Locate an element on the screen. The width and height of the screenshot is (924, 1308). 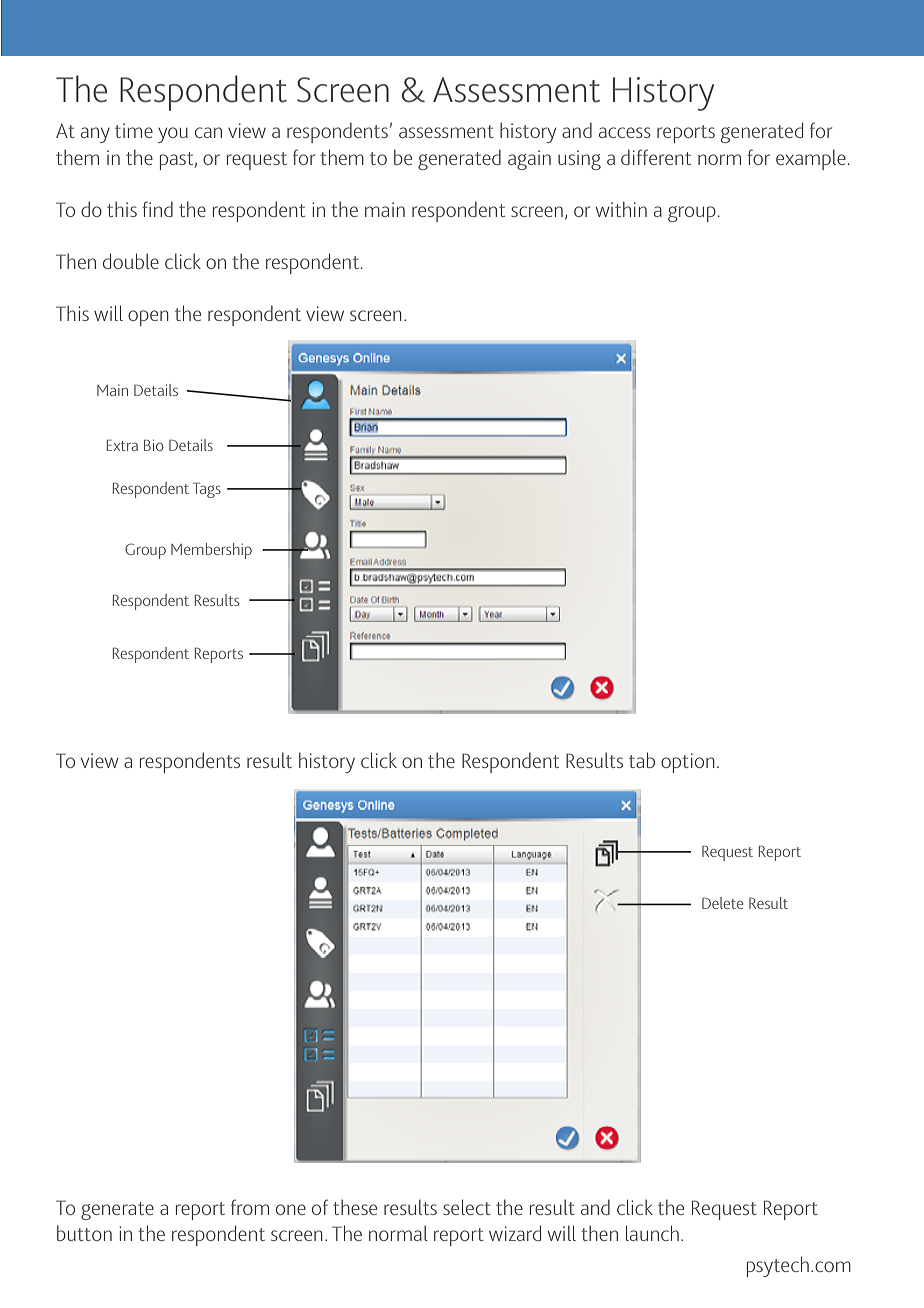
again is located at coordinates (529, 160).
